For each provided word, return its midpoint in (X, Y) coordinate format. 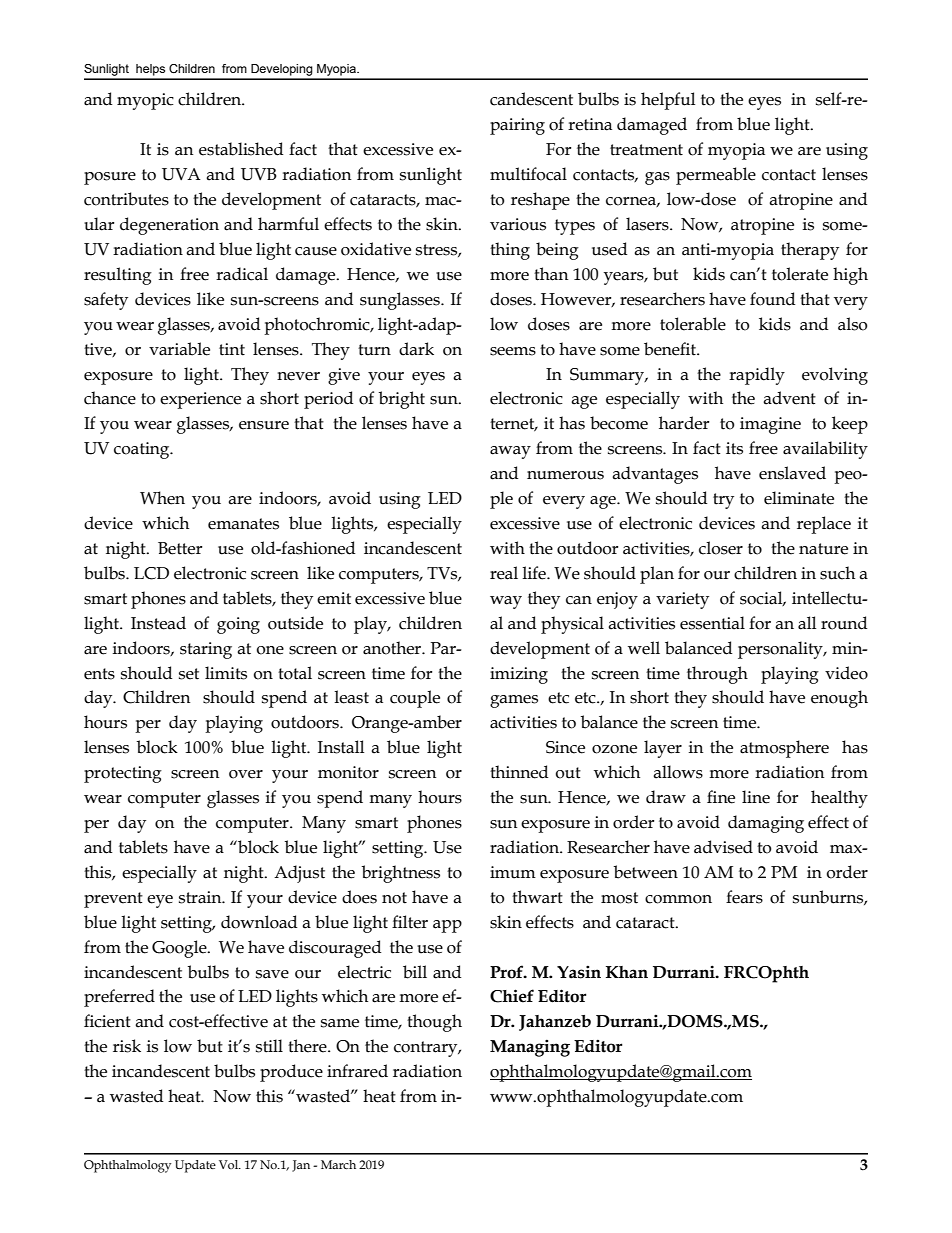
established (241, 149)
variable (179, 349)
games (514, 701)
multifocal (528, 174)
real (504, 573)
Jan (301, 1166)
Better (180, 548)
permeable (716, 176)
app (447, 926)
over (246, 774)
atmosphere (784, 749)
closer (721, 548)
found (772, 299)
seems (513, 351)
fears (744, 897)
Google (180, 949)
